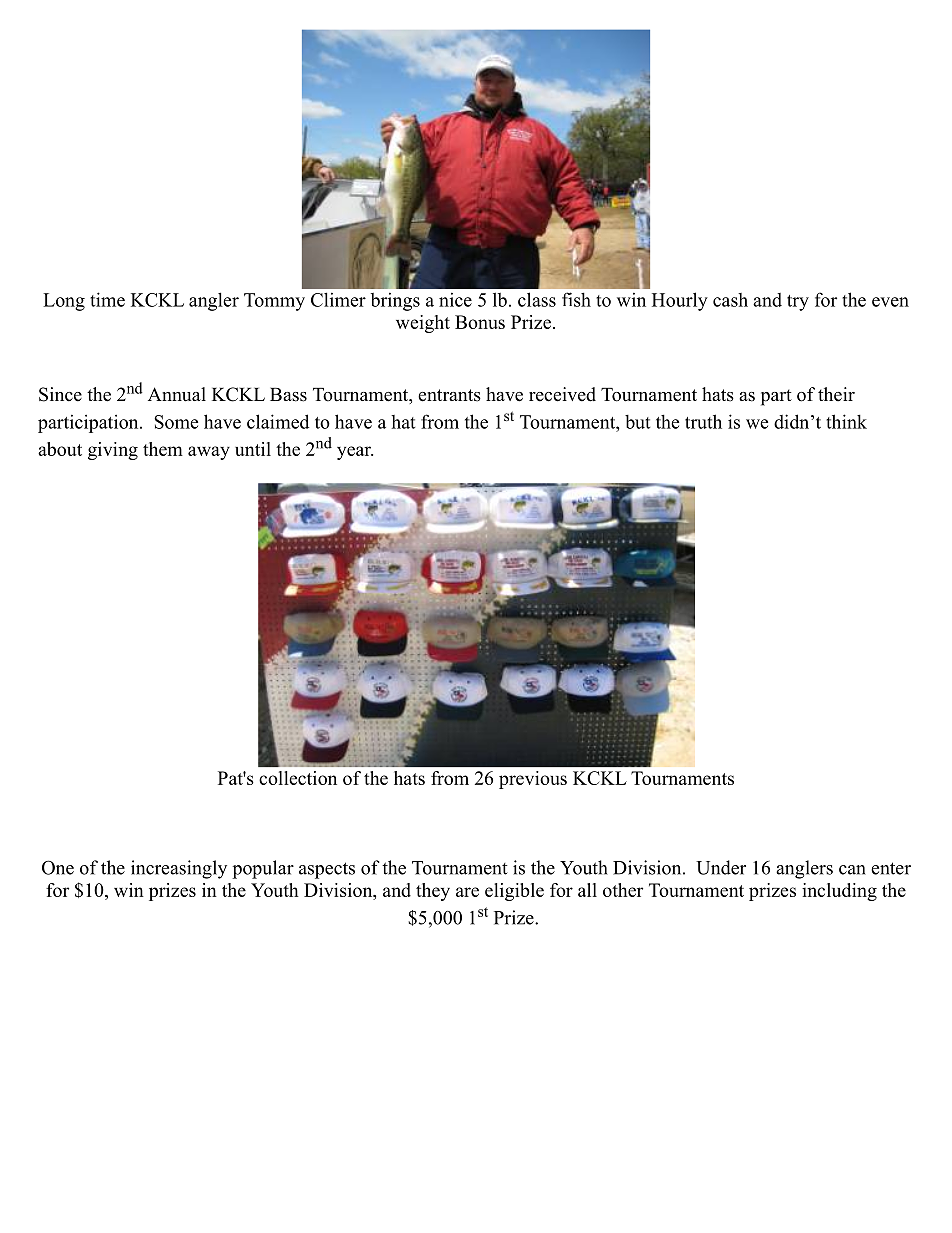 The height and width of the screenshot is (1233, 952). What do you see at coordinates (846, 421) in the screenshot?
I see `think` at bounding box center [846, 421].
